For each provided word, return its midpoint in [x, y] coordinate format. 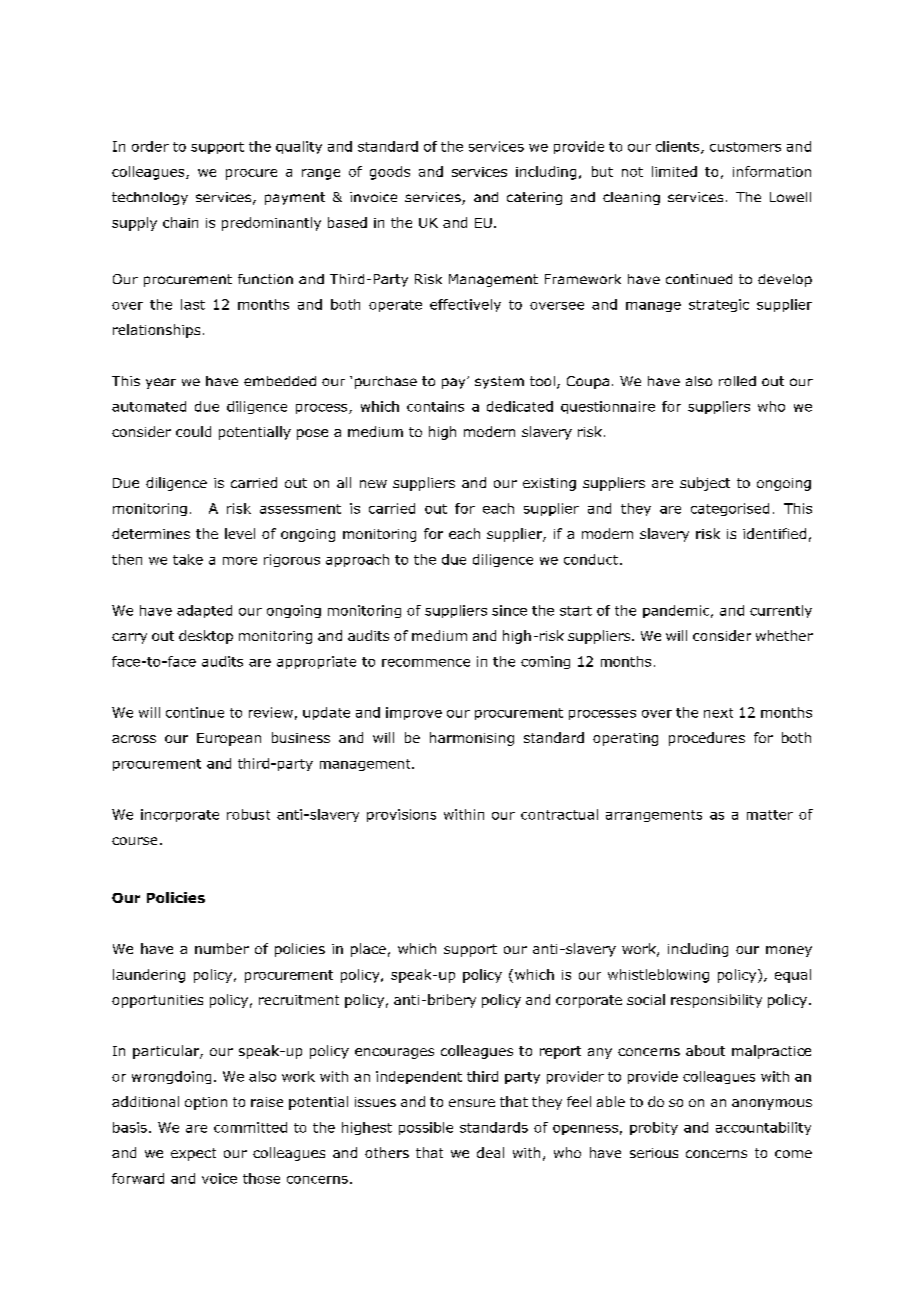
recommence [426, 663]
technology [150, 198]
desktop [206, 637]
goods [390, 173]
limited [674, 171]
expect [193, 1154]
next [718, 713]
